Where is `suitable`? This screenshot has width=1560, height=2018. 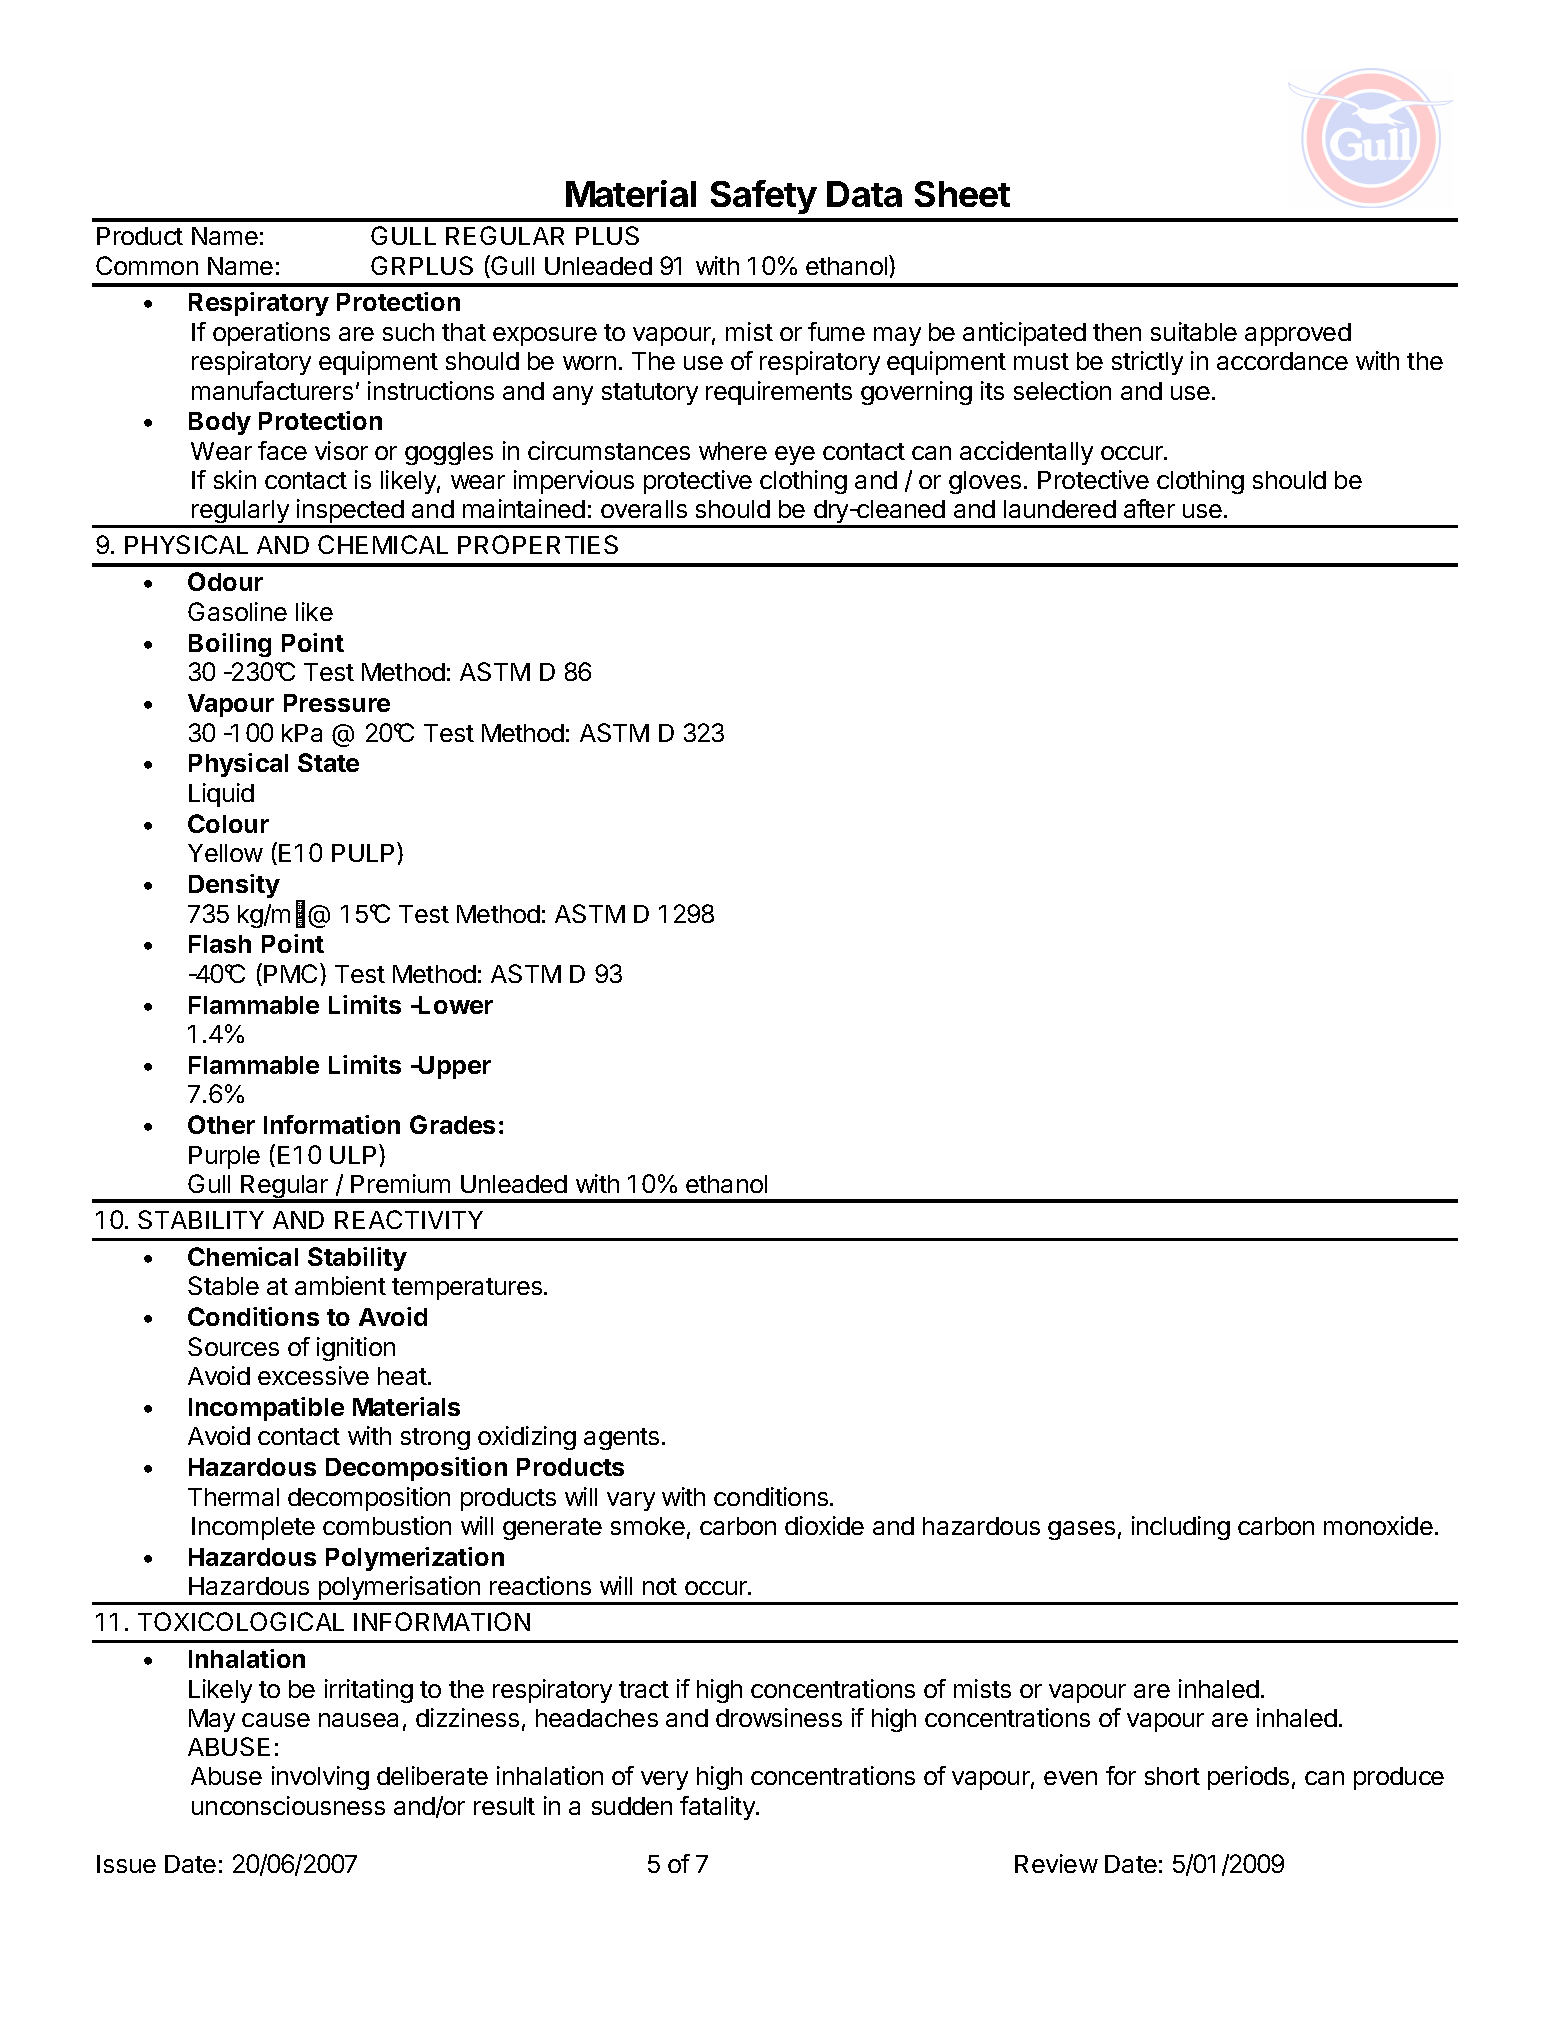
suitable is located at coordinates (1194, 331).
